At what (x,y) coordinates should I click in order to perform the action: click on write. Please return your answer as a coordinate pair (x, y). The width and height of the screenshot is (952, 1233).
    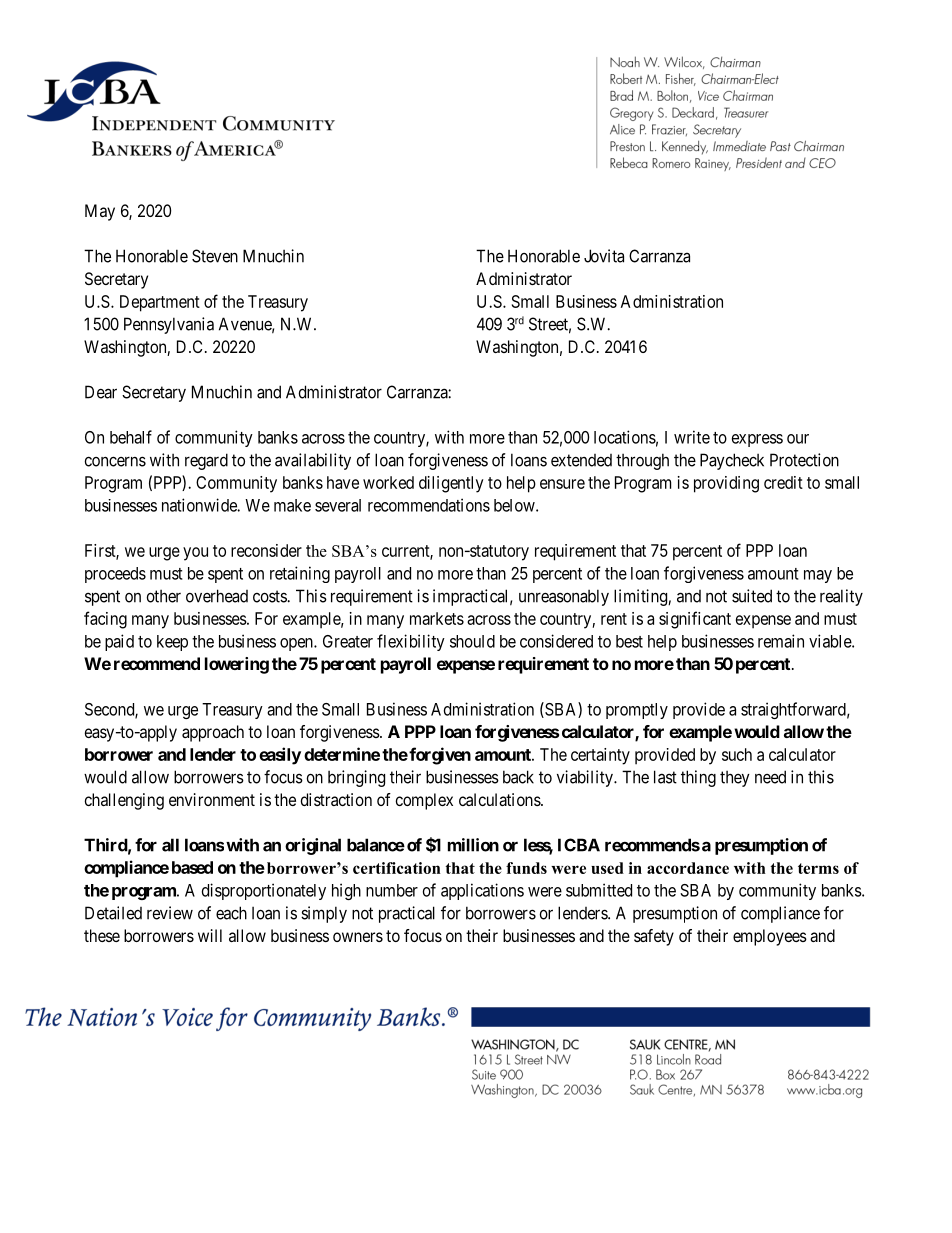
    Looking at the image, I should click on (692, 437).
